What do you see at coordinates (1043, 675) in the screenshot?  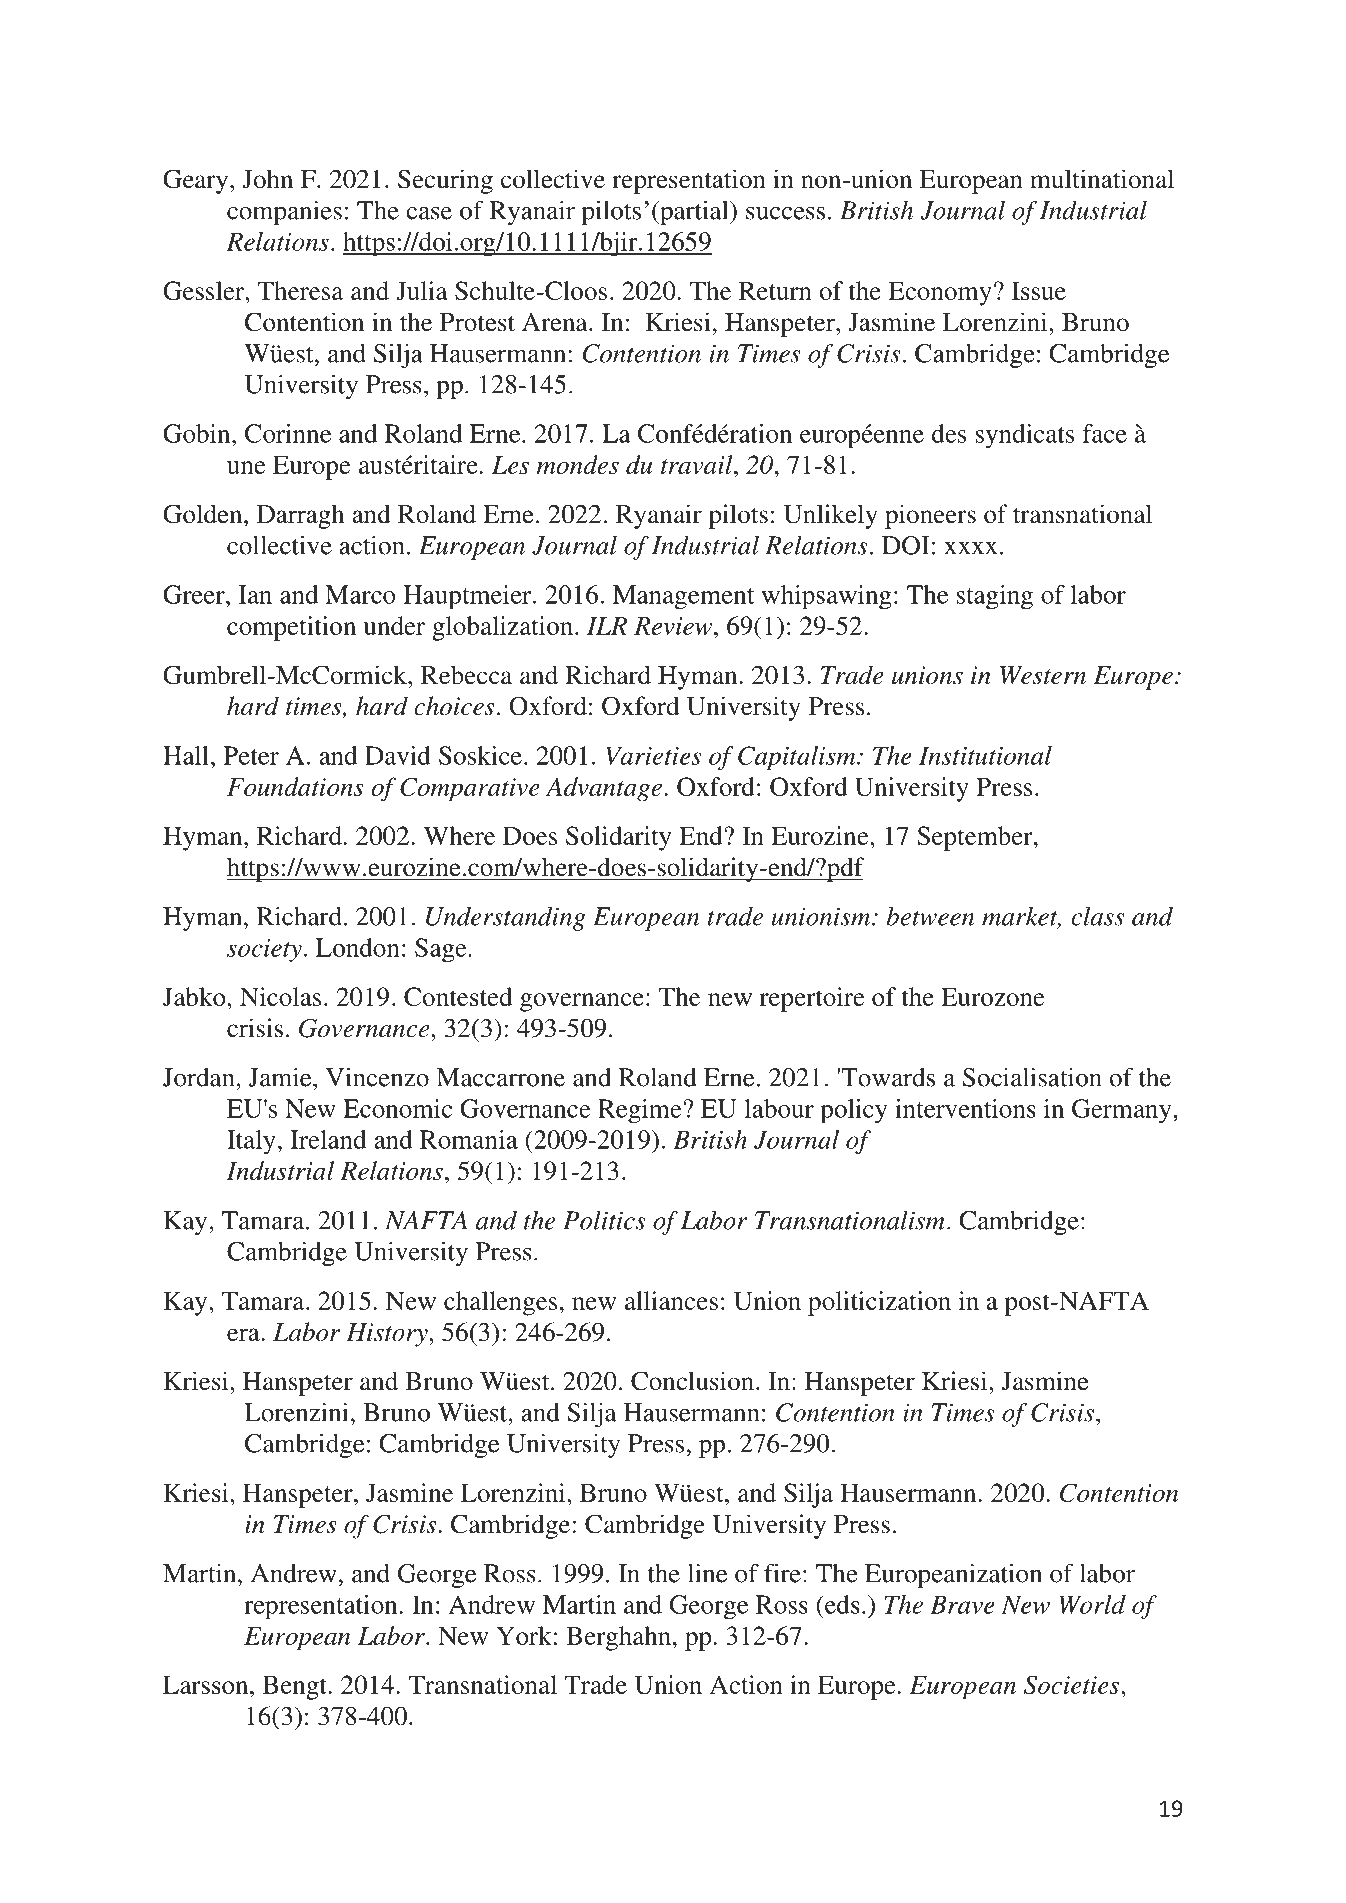 I see `Western` at bounding box center [1043, 675].
